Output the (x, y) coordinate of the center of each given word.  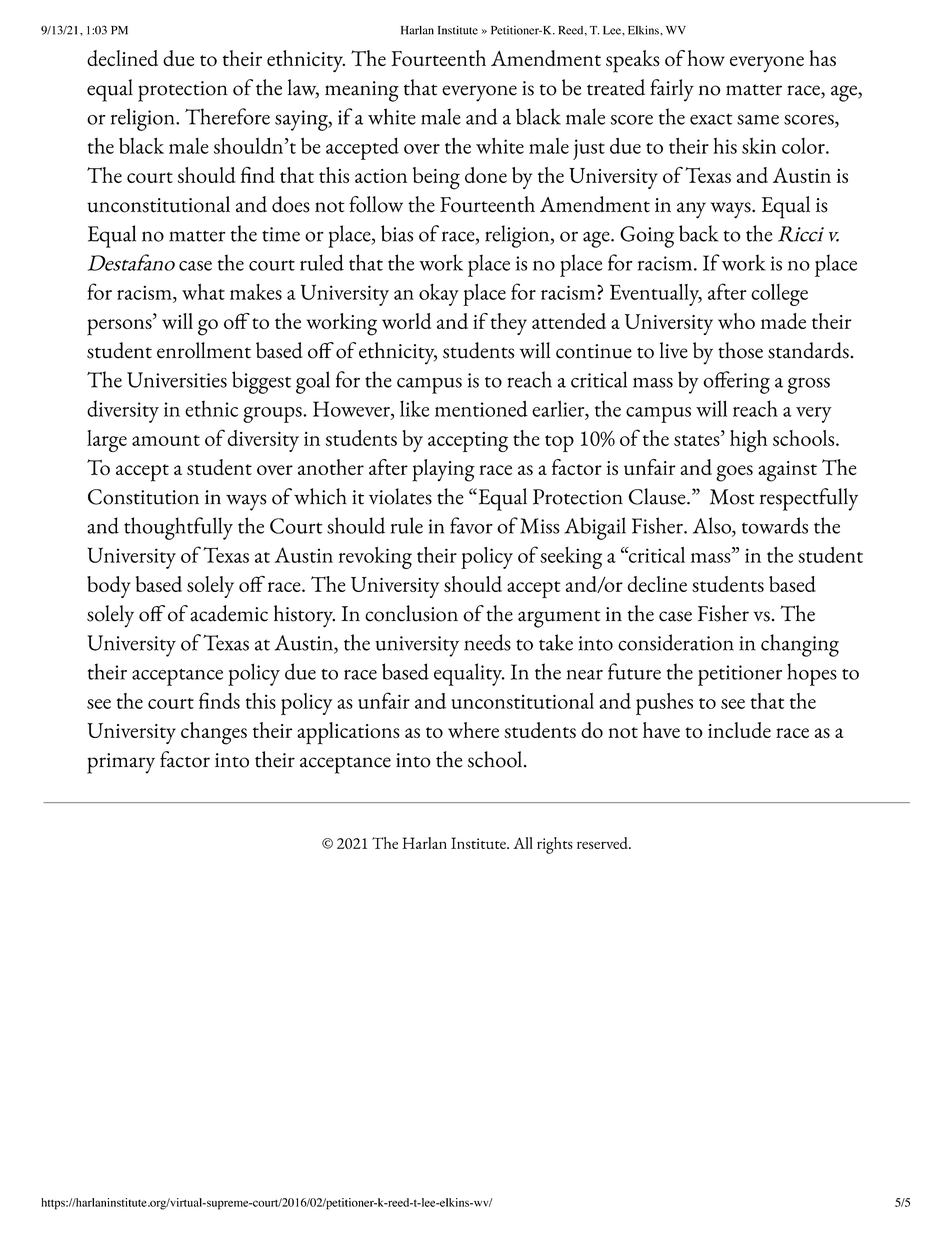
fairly (672, 90)
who (736, 321)
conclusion (411, 613)
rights (555, 845)
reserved (603, 843)
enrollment (204, 350)
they (509, 324)
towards (775, 525)
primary (121, 763)
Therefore (227, 116)
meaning (362, 91)
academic (229, 613)
